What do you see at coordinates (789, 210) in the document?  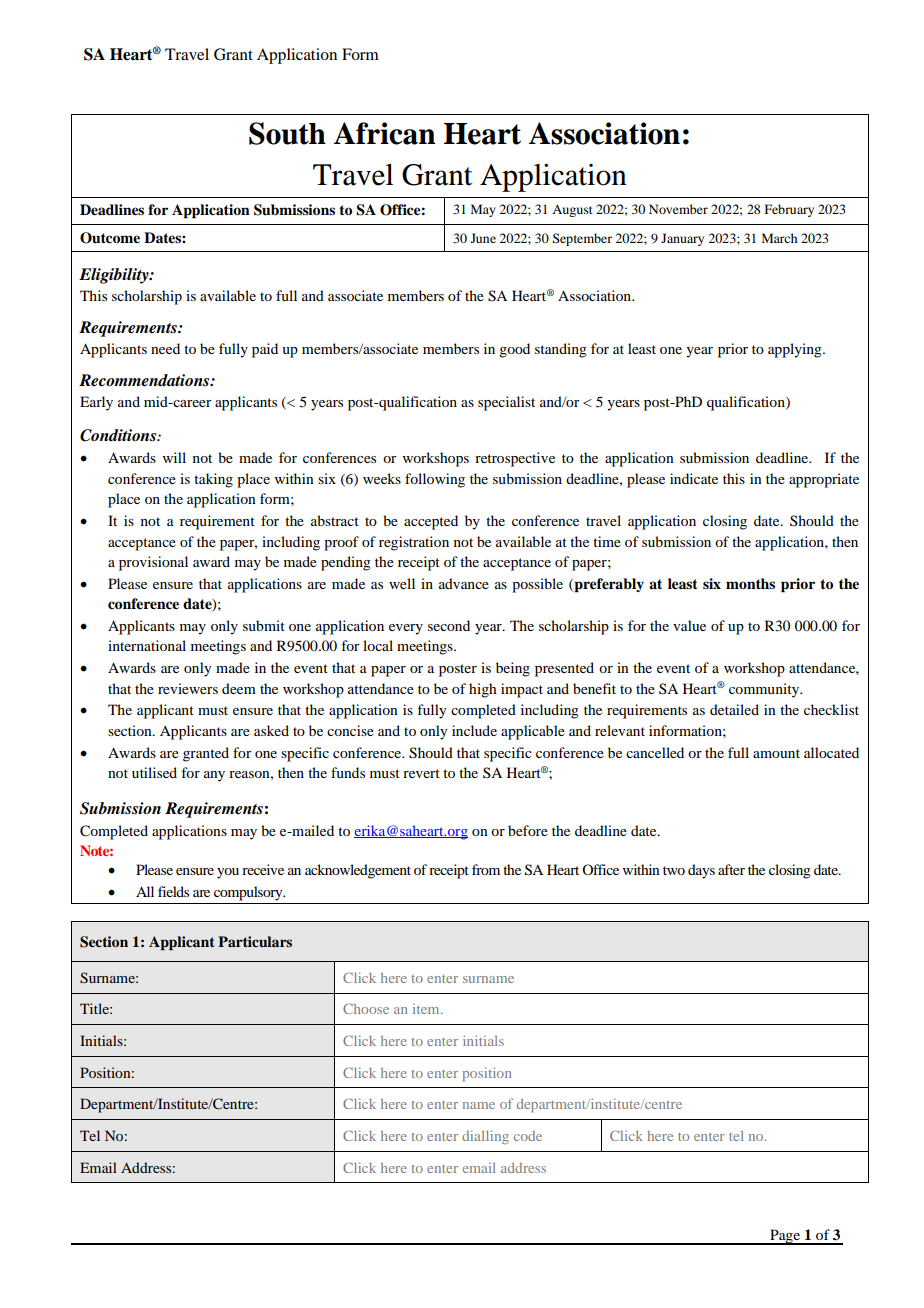 I see `February` at bounding box center [789, 210].
